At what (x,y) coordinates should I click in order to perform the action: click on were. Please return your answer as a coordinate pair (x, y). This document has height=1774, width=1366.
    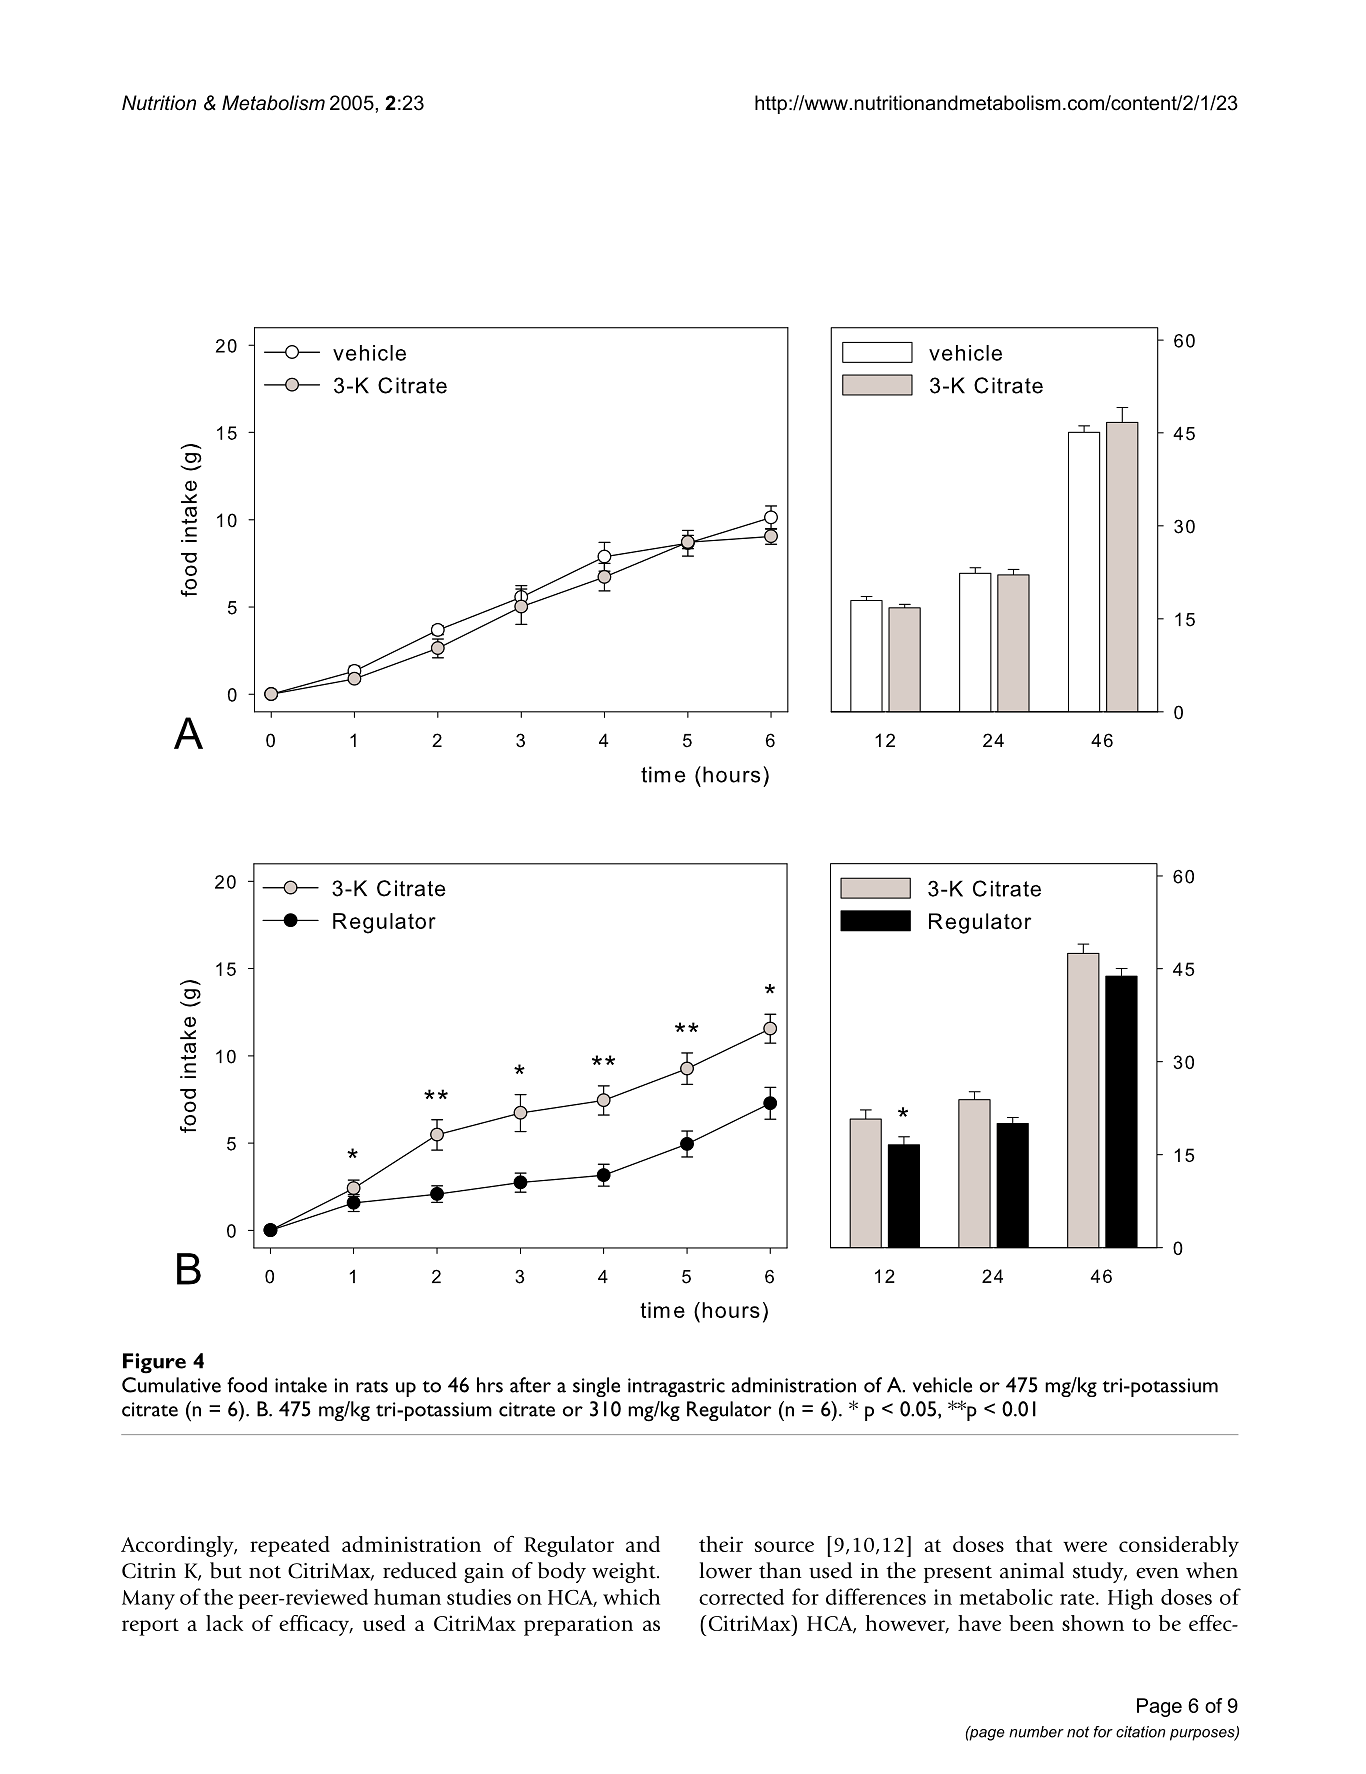
    Looking at the image, I should click on (1085, 1546).
